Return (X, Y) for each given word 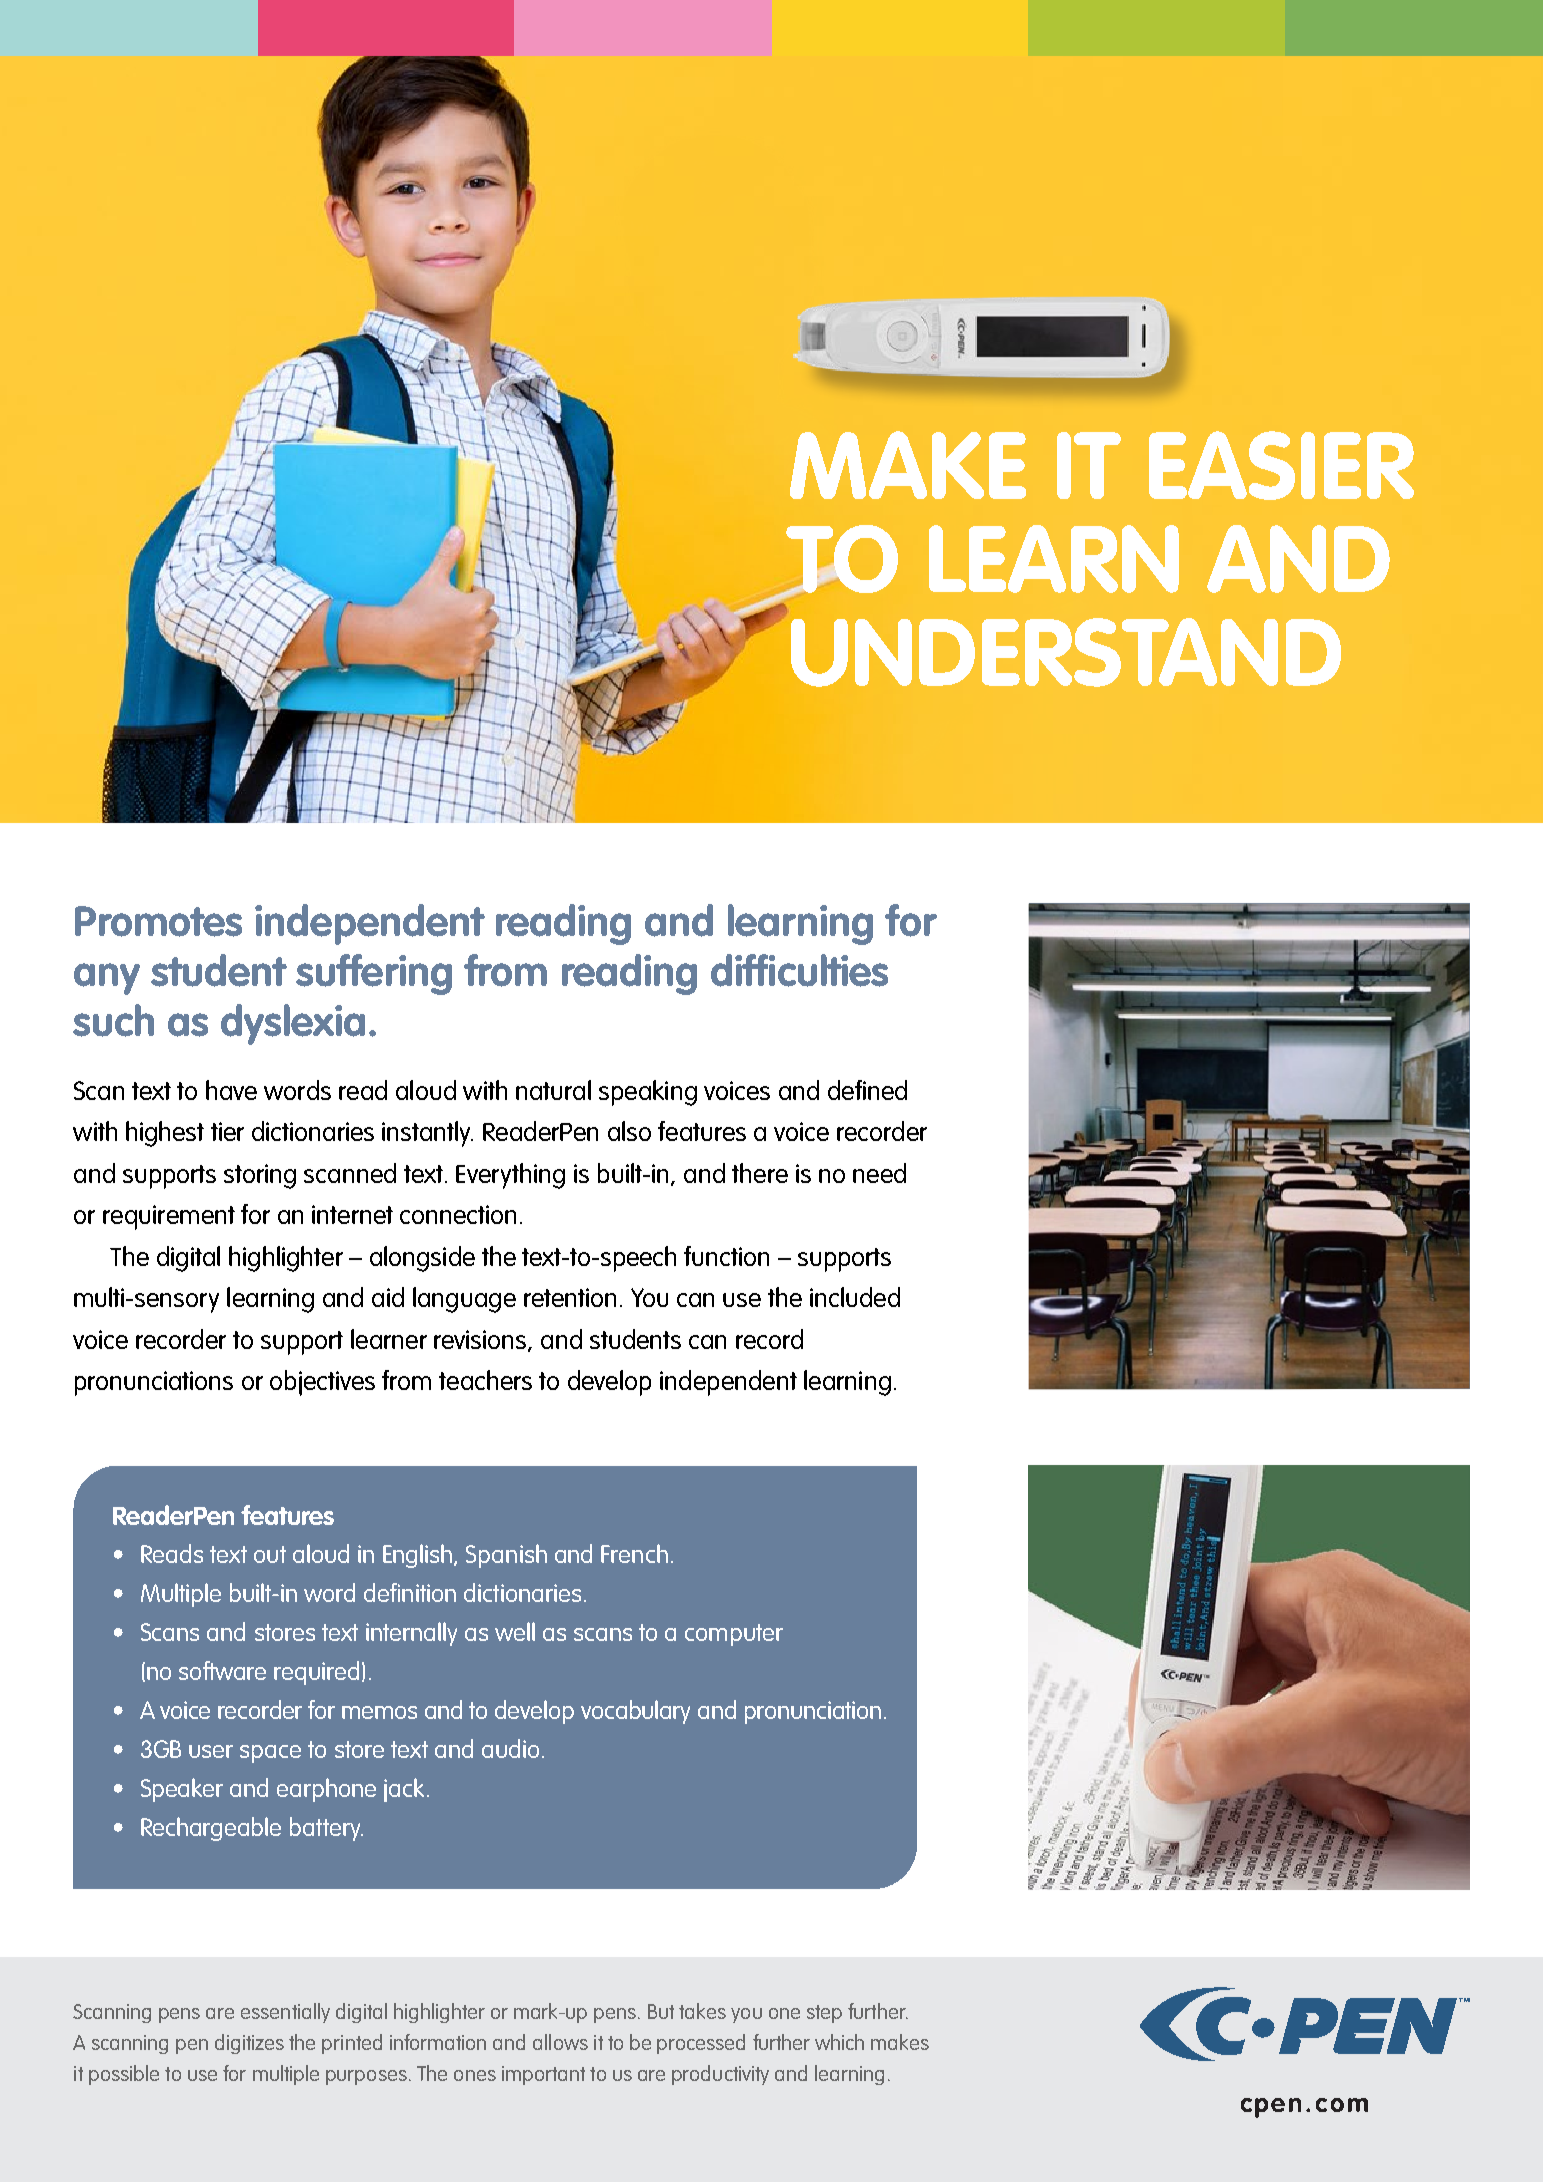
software (222, 1670)
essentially (285, 2013)
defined (867, 1090)
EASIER (1281, 465)
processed (701, 2044)
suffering (374, 974)
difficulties (799, 970)
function (726, 1256)
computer (734, 1635)
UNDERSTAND (1066, 652)
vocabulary (635, 1712)
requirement (169, 1217)
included (855, 1297)
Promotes (158, 921)
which (839, 2042)
